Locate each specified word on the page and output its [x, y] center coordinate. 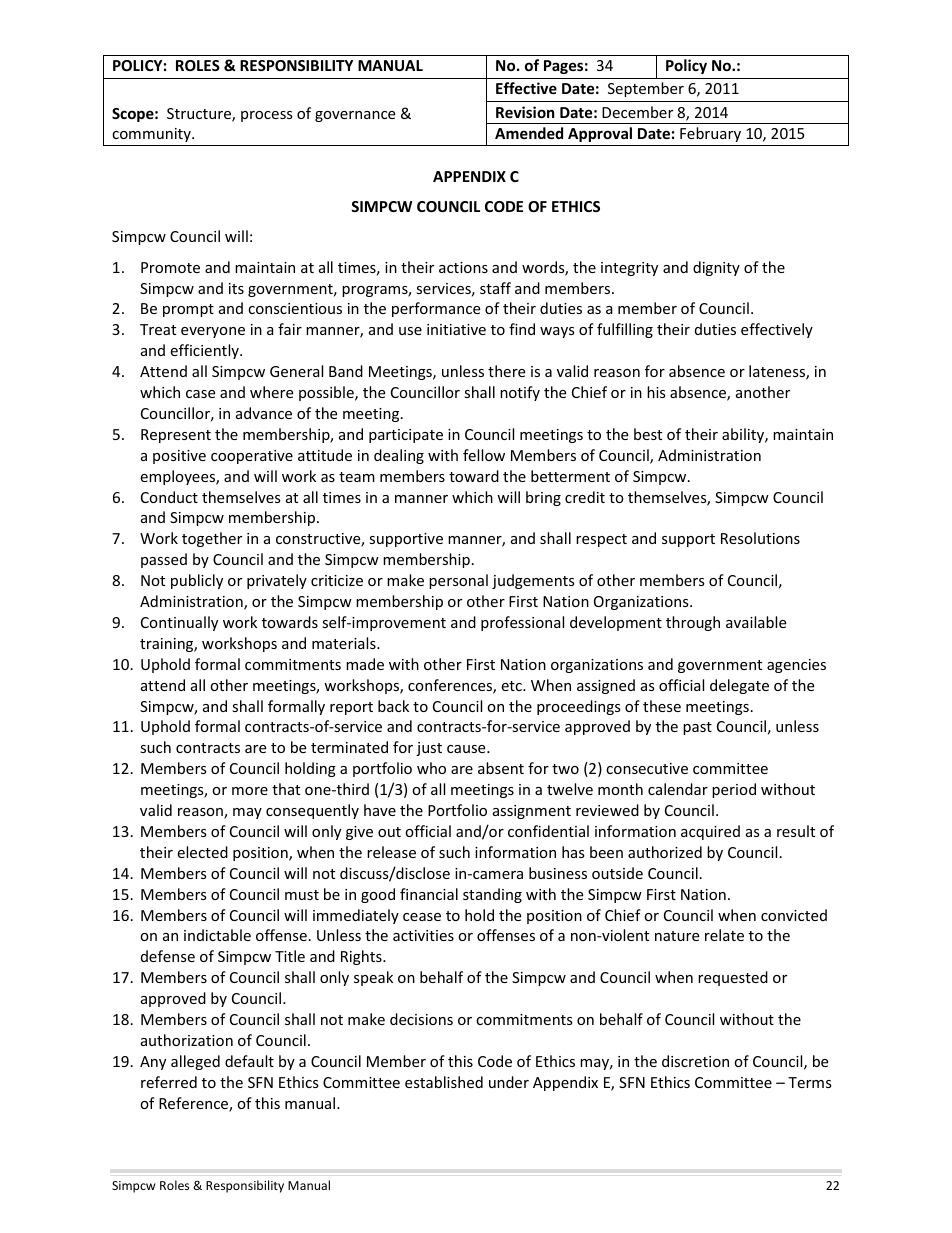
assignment [532, 812]
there [506, 371]
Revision [525, 112]
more [250, 791]
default [249, 1061]
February [710, 134]
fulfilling [625, 330]
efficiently [205, 351]
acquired [710, 832]
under [509, 1082]
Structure [200, 115]
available [756, 622]
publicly [197, 581]
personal [458, 581]
